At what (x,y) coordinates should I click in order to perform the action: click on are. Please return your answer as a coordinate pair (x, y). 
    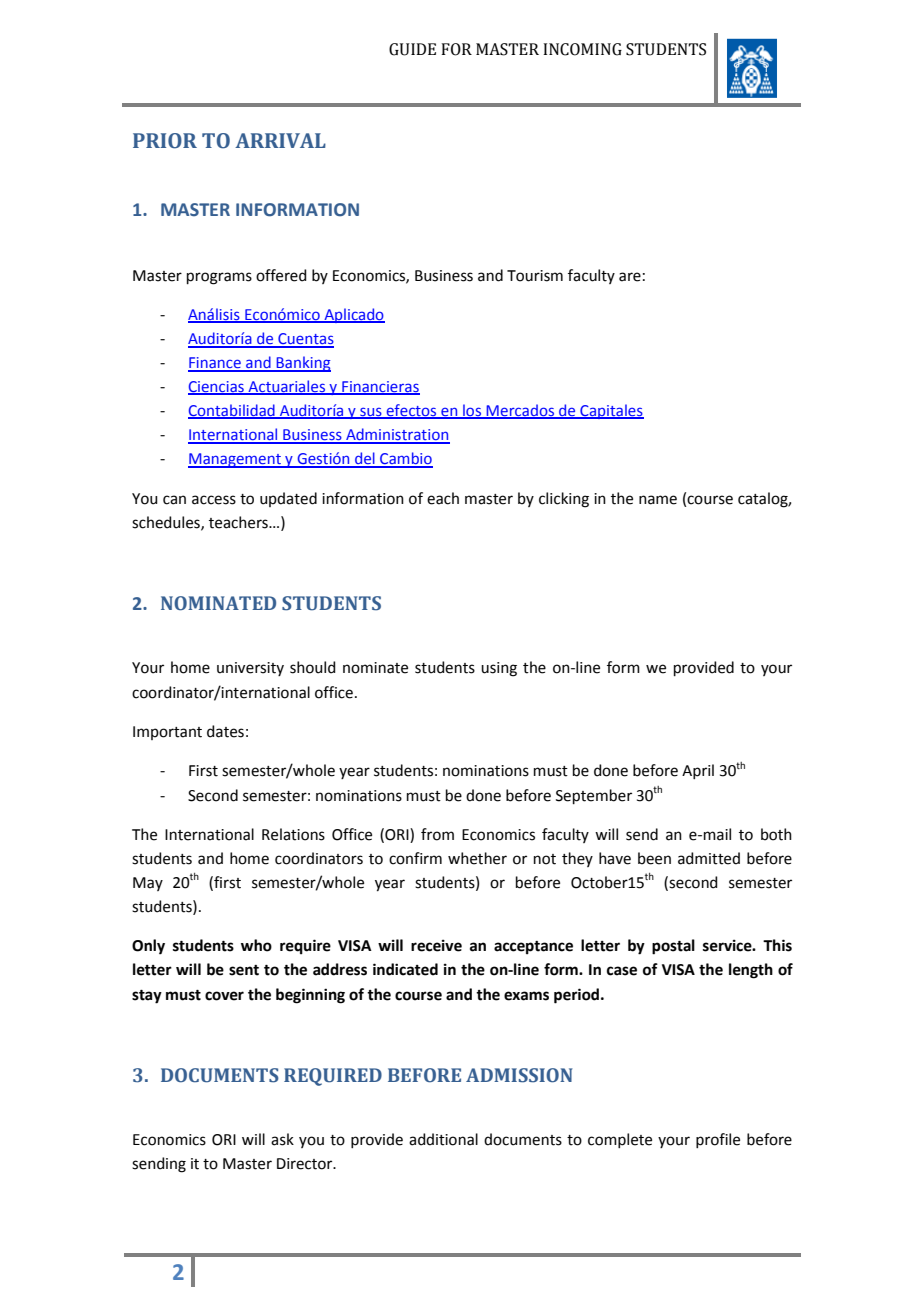
    Looking at the image, I should click on (630, 277).
